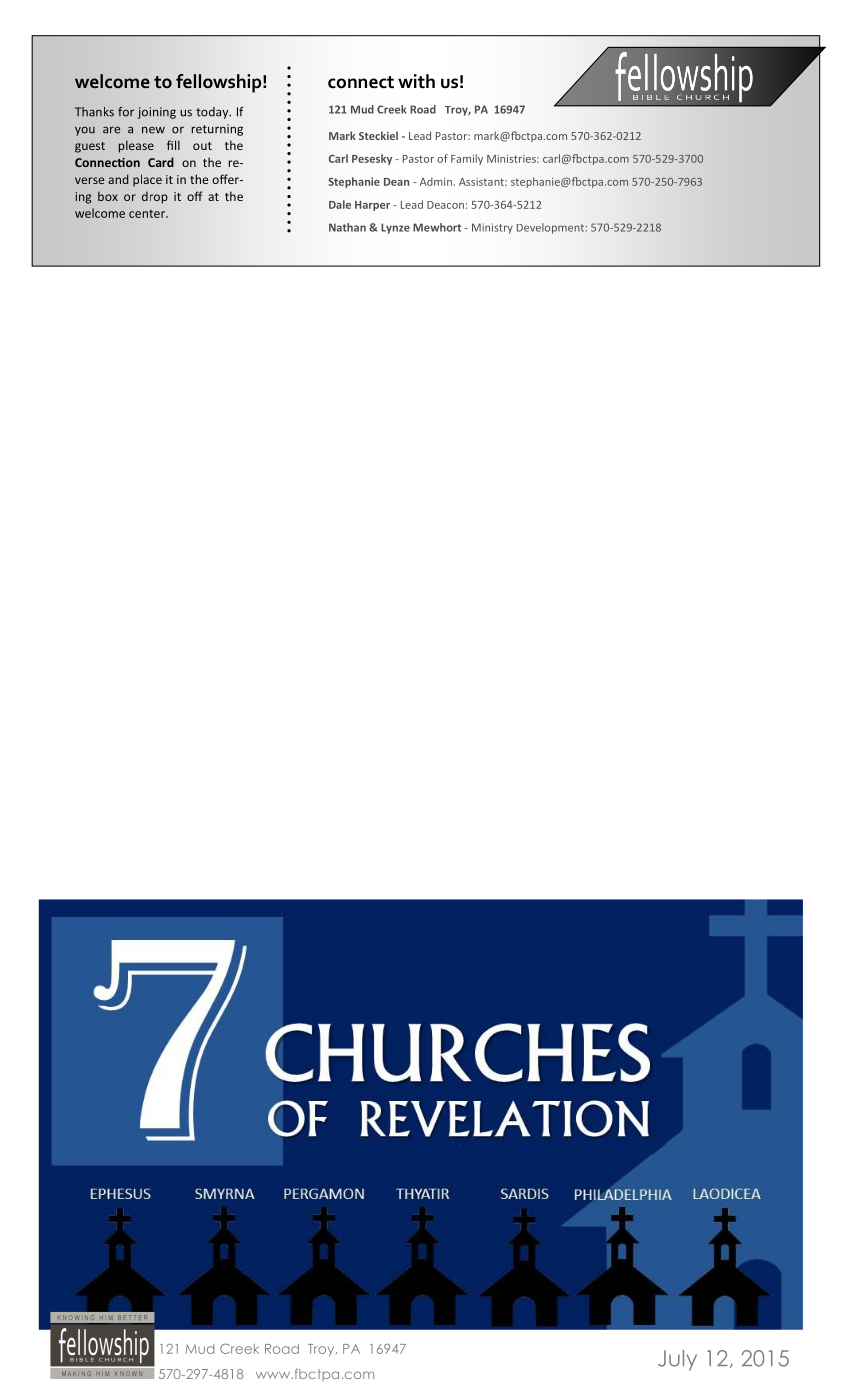 This document has height=1400, width=849. What do you see at coordinates (155, 198) in the document?
I see `drop` at bounding box center [155, 198].
